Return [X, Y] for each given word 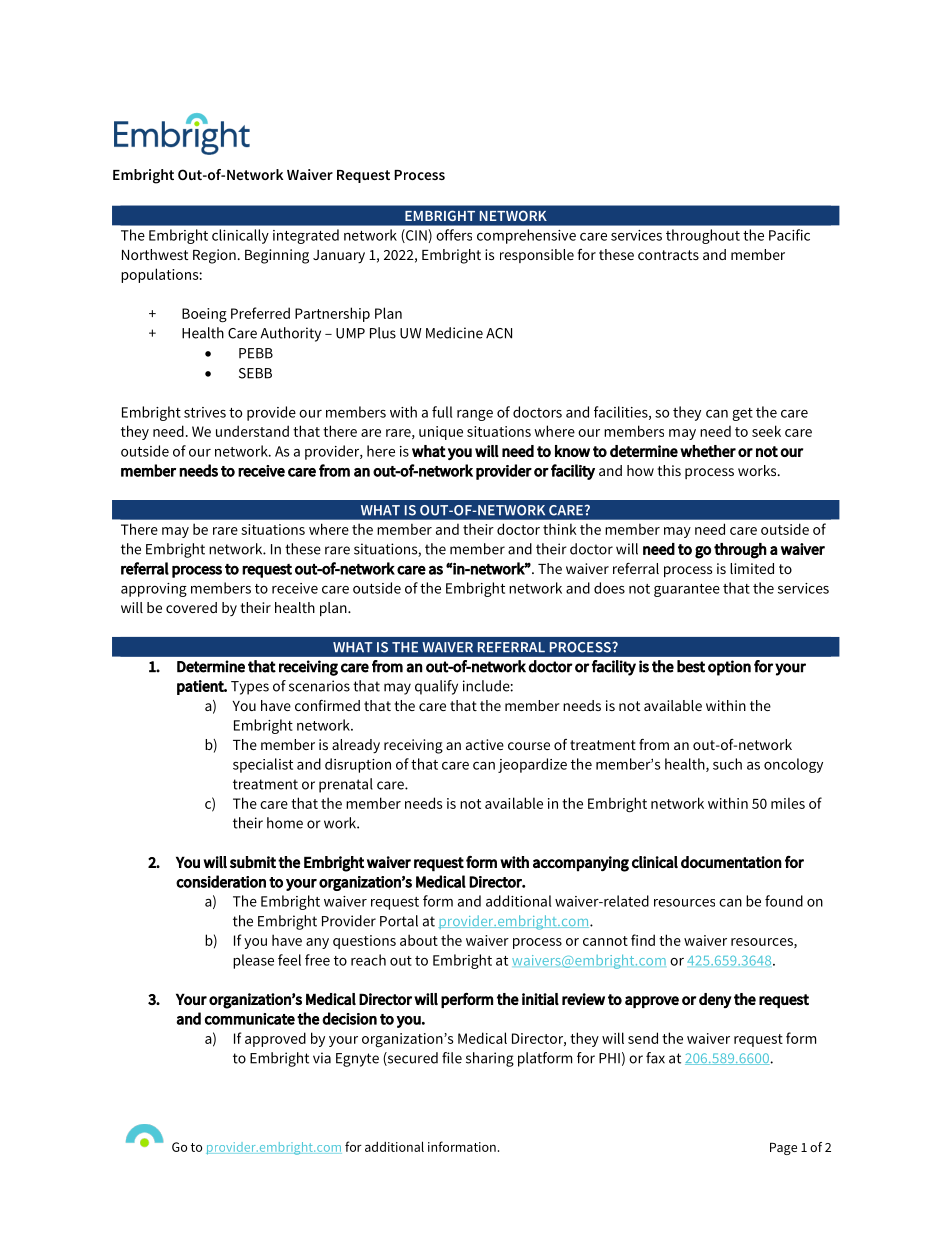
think [560, 529]
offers [454, 235]
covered [191, 607]
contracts [668, 255]
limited [752, 568]
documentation [731, 862]
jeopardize [532, 765]
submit [253, 862]
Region [214, 256]
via [322, 1058]
